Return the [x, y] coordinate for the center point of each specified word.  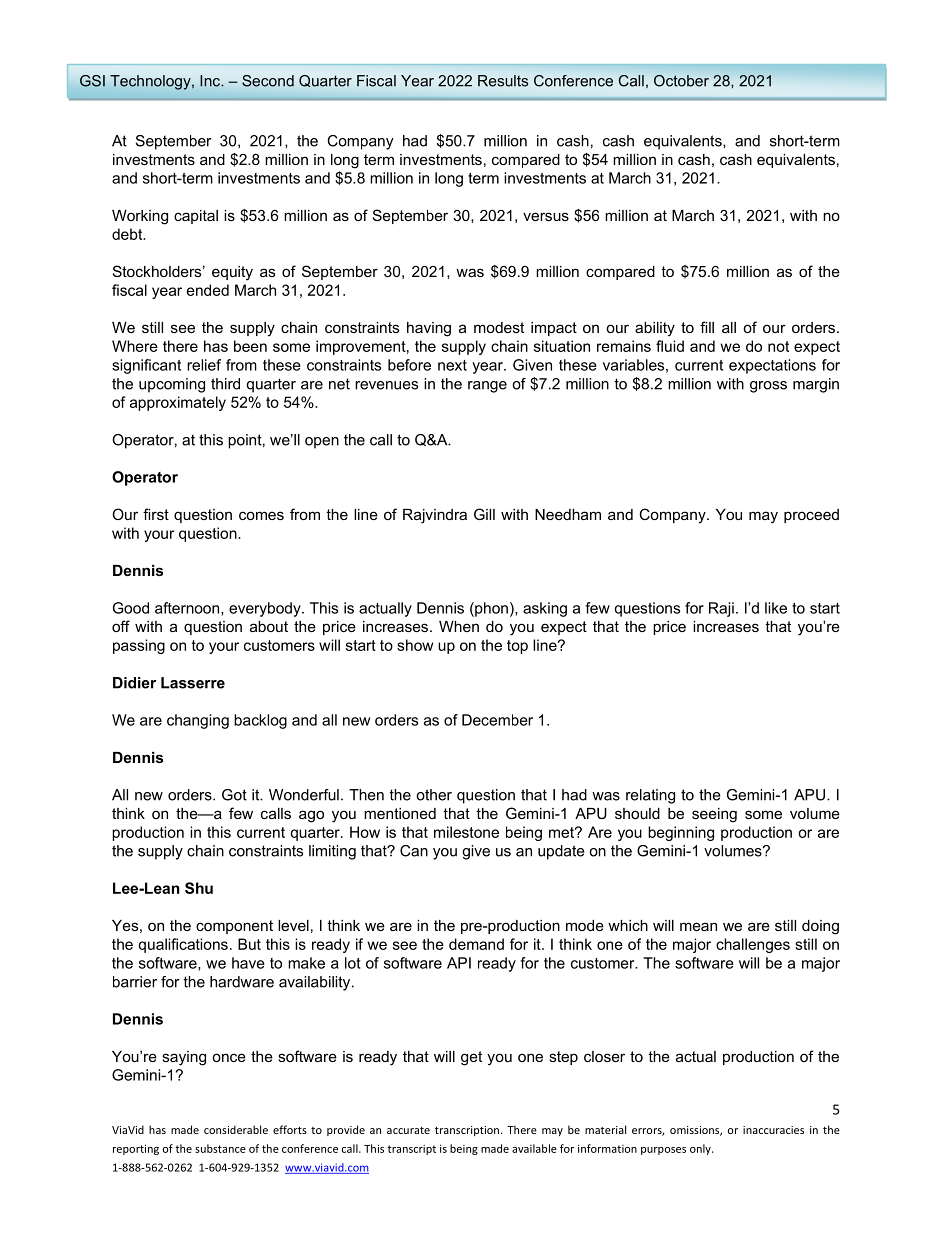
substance [220, 1148]
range [487, 387]
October [681, 81]
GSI [92, 81]
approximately [178, 403]
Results [503, 81]
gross [768, 387]
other [434, 795]
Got [234, 795]
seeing [714, 815]
